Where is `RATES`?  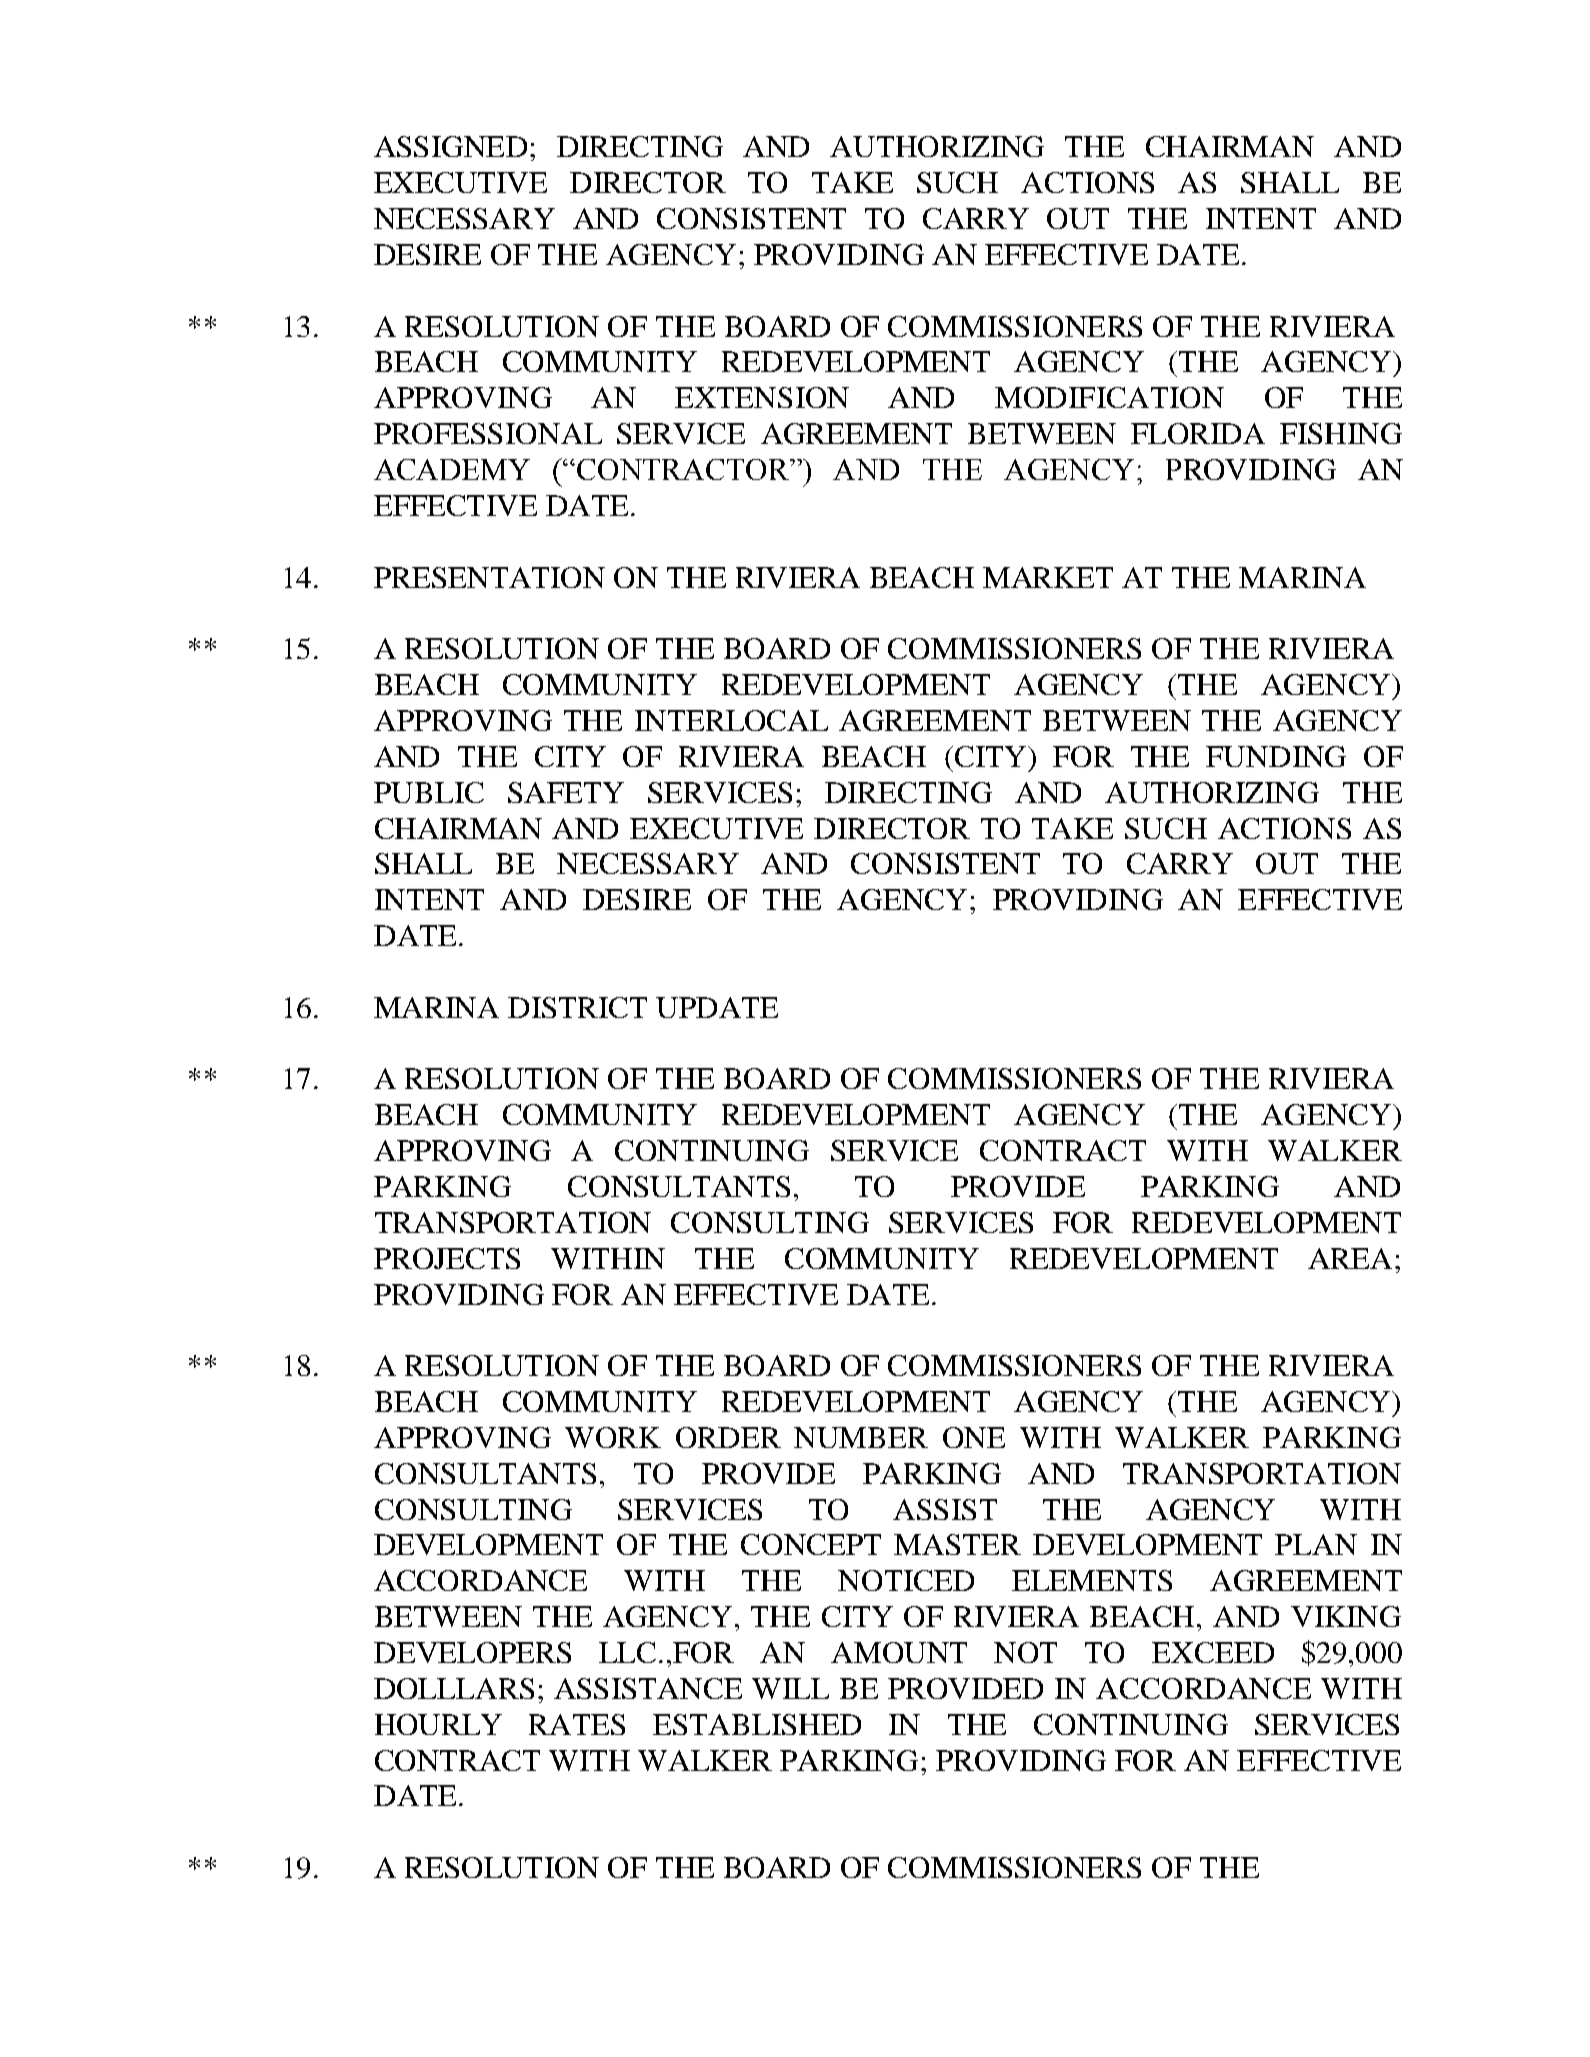 RATES is located at coordinates (577, 1724).
